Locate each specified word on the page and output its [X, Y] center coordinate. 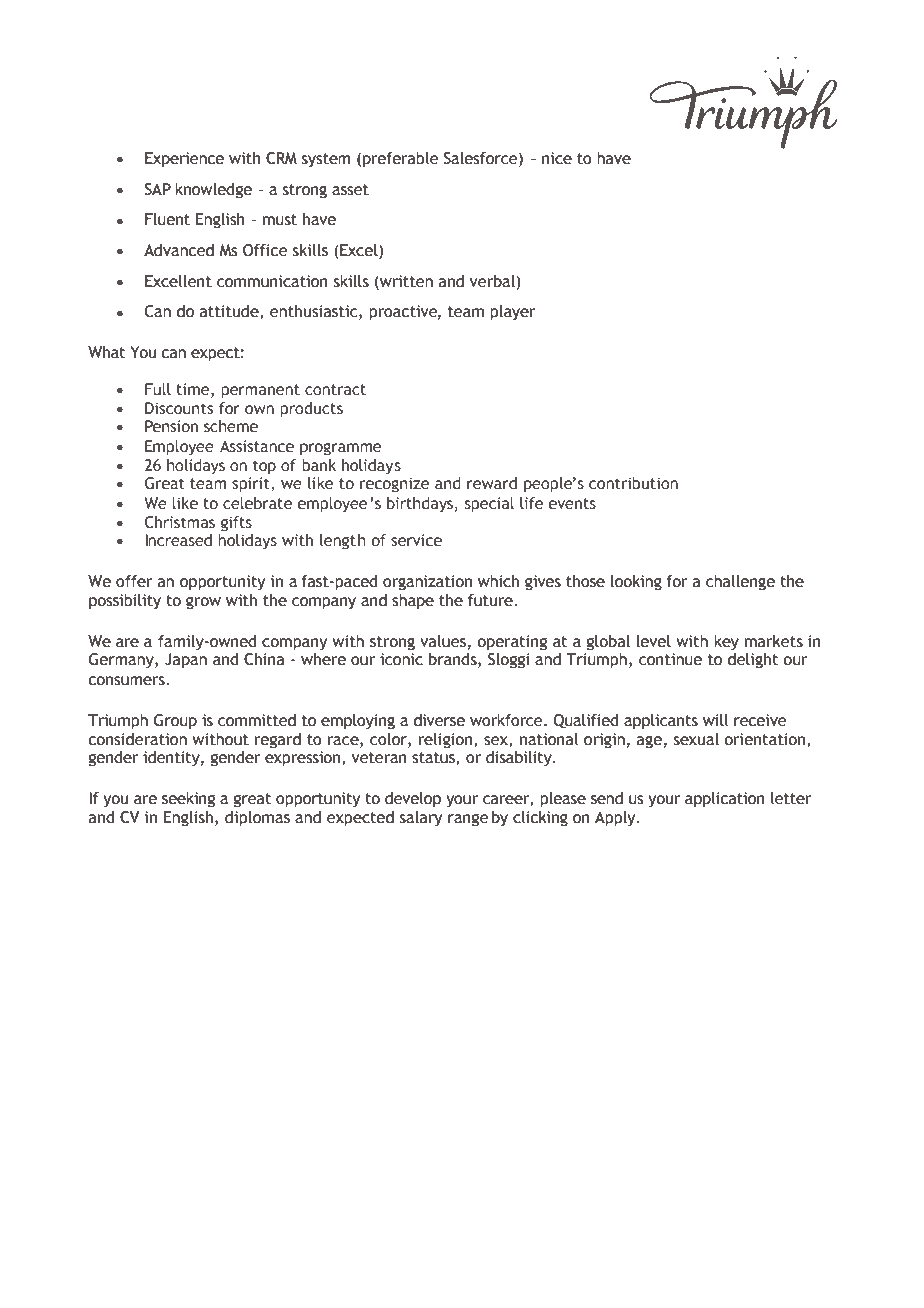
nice [557, 158]
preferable [400, 160]
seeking [188, 800]
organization [427, 583]
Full [158, 389]
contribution [633, 483]
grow [203, 603]
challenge [740, 583]
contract [335, 390]
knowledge [213, 191]
